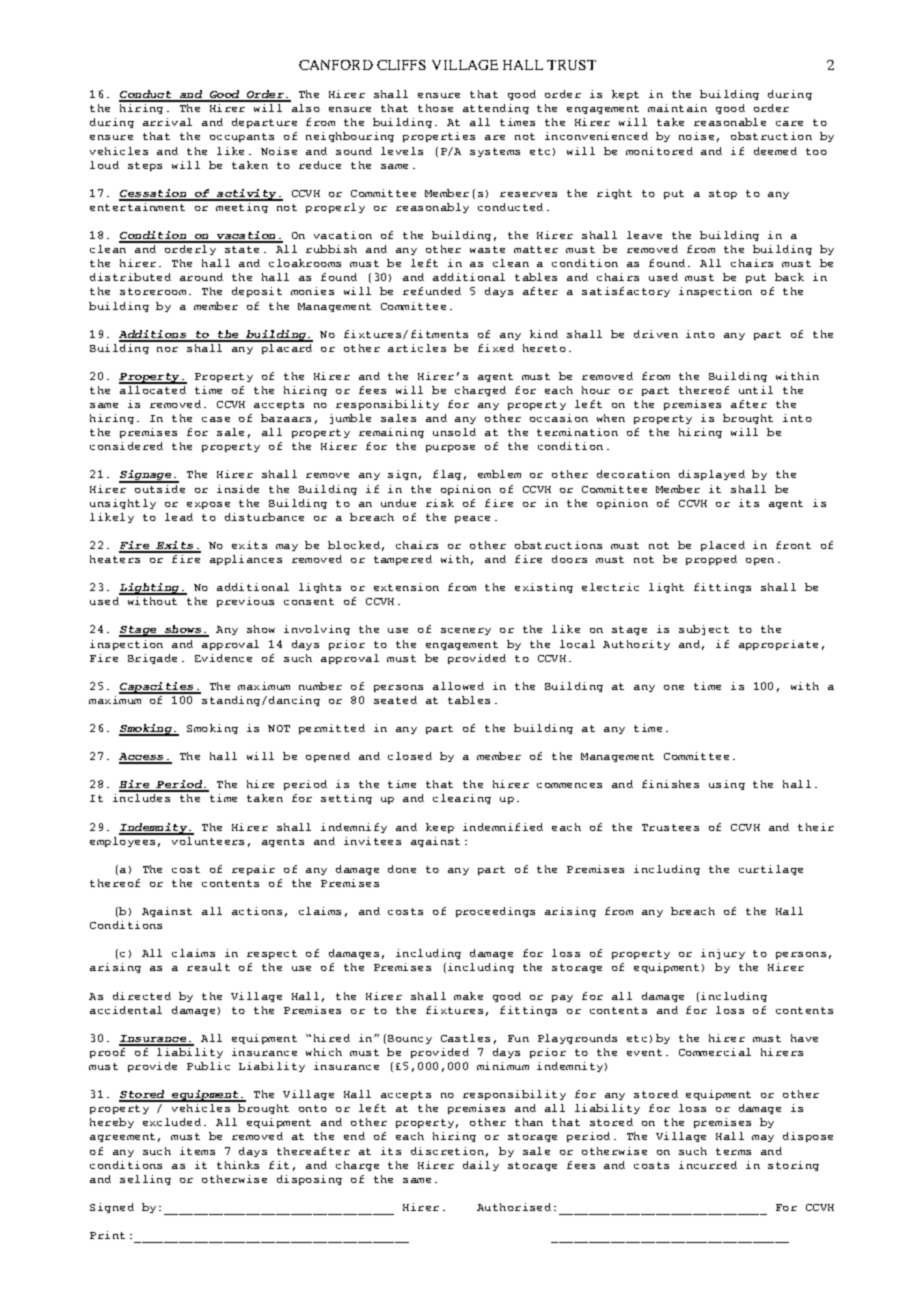 The image size is (924, 1308). What do you see at coordinates (167, 122) in the screenshot?
I see `arrival` at bounding box center [167, 122].
